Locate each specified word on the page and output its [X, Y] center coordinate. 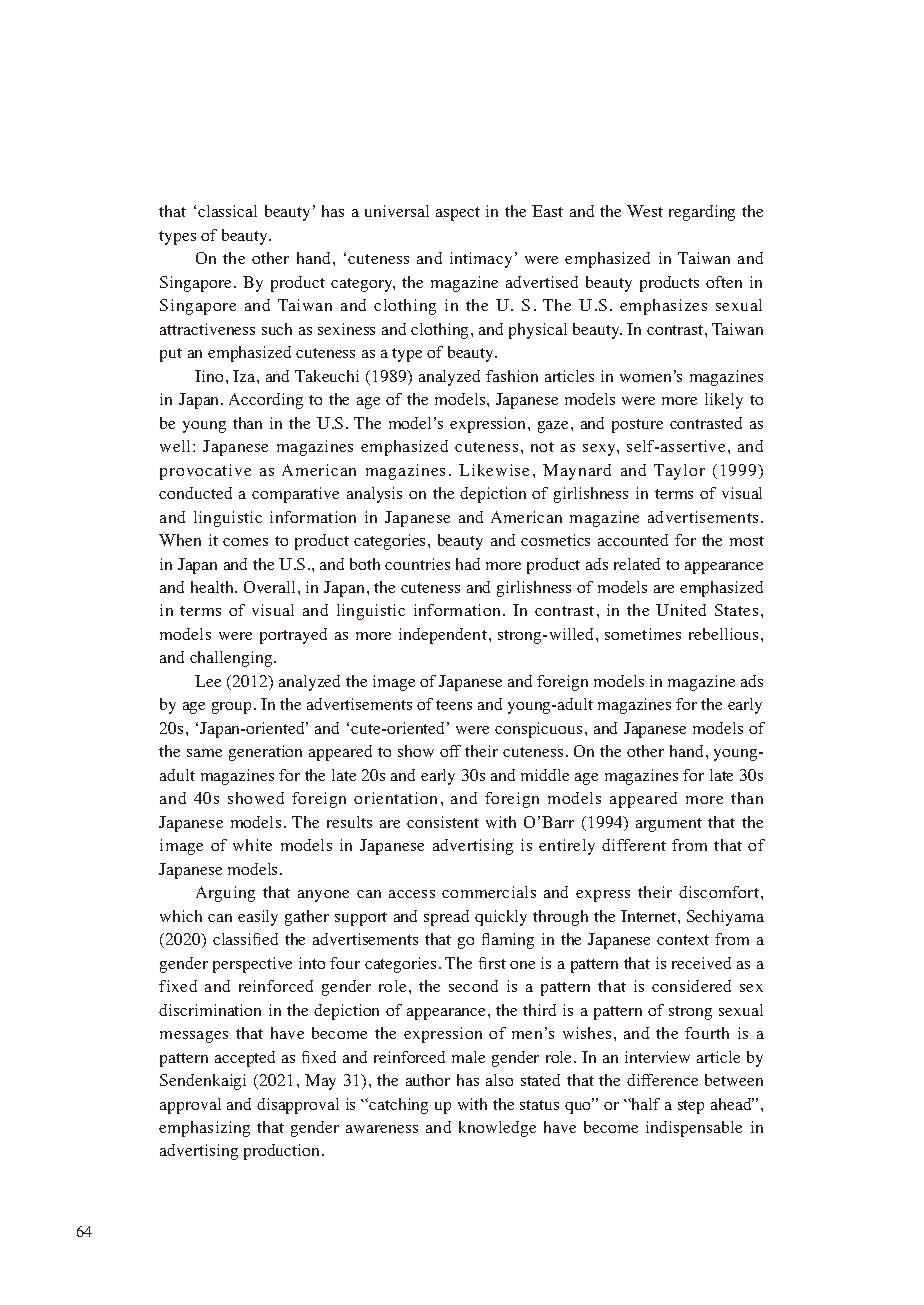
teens [454, 705]
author [428, 1080]
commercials [489, 892]
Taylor [679, 472]
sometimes [643, 634]
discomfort [720, 892]
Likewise [494, 470]
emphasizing [204, 1129]
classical [227, 211]
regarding [702, 213]
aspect [458, 214]
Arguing [225, 894]
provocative [205, 472]
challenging [232, 659]
